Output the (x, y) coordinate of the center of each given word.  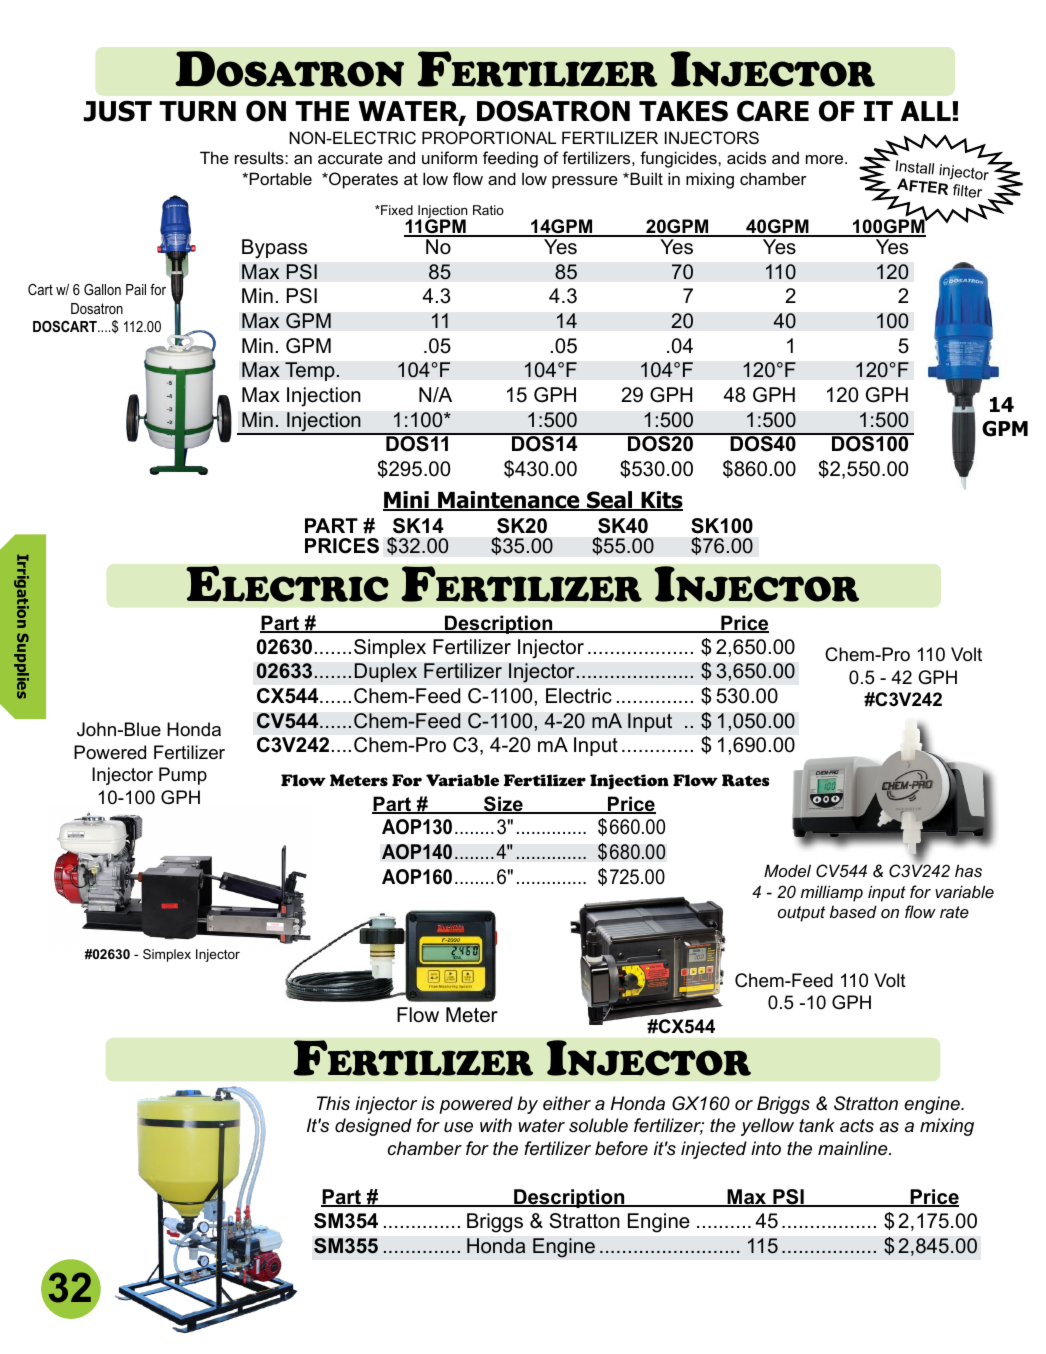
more (826, 159)
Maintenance (509, 501)
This (333, 1103)
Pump (183, 776)
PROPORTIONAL (489, 137)
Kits (661, 501)
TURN (197, 111)
